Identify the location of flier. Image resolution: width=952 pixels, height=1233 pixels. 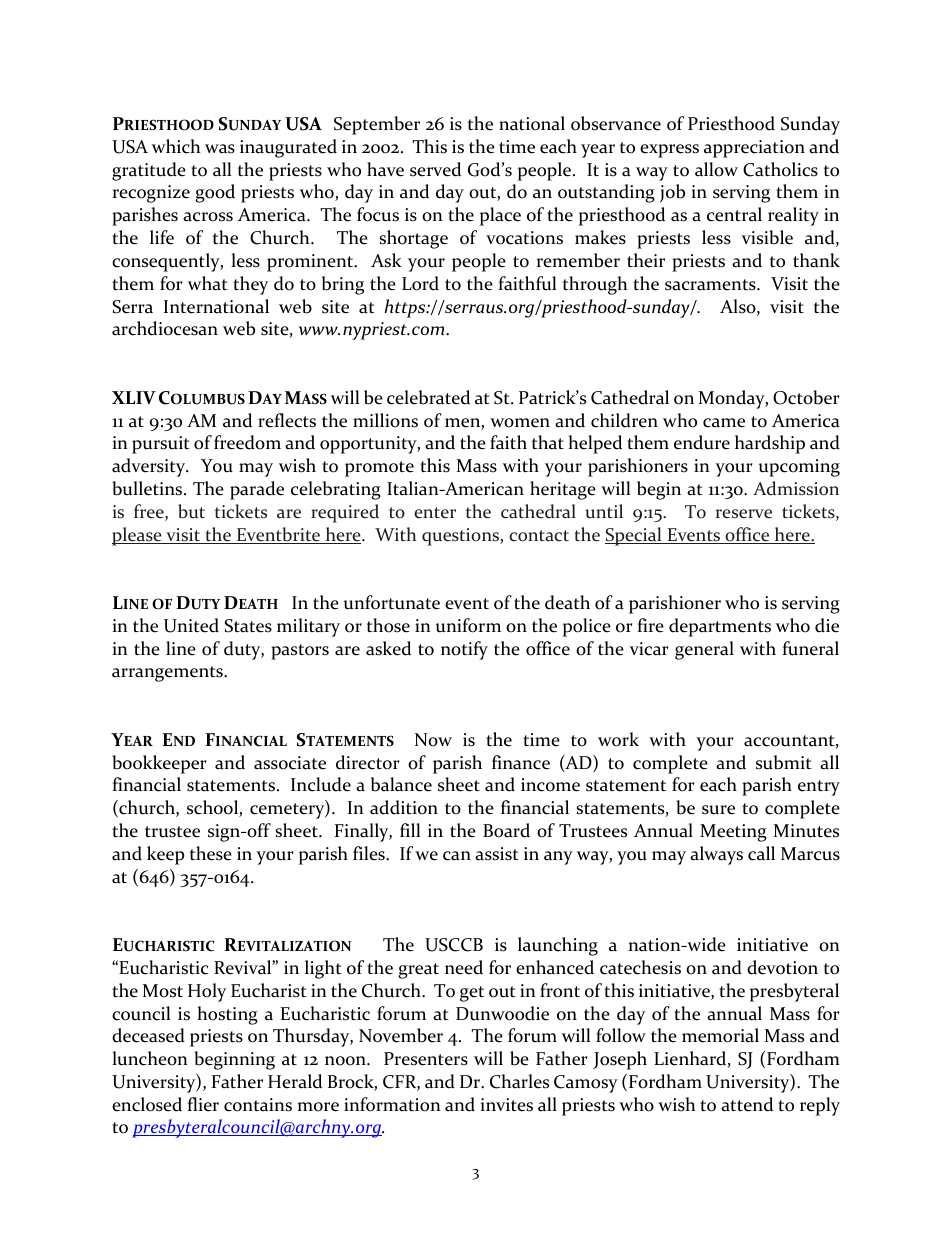
(203, 1104).
